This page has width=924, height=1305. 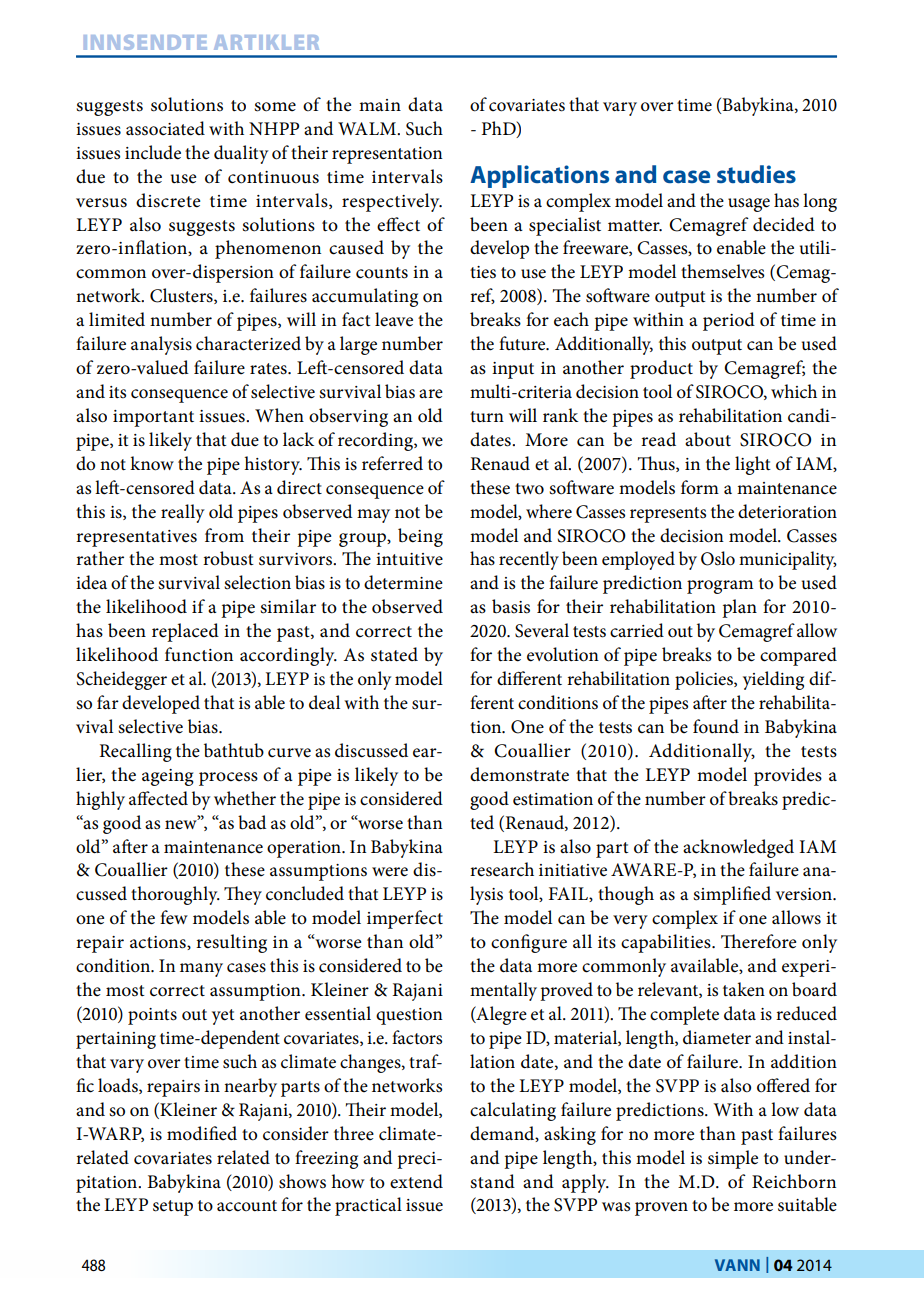 I want to click on extend, so click(x=416, y=1181).
